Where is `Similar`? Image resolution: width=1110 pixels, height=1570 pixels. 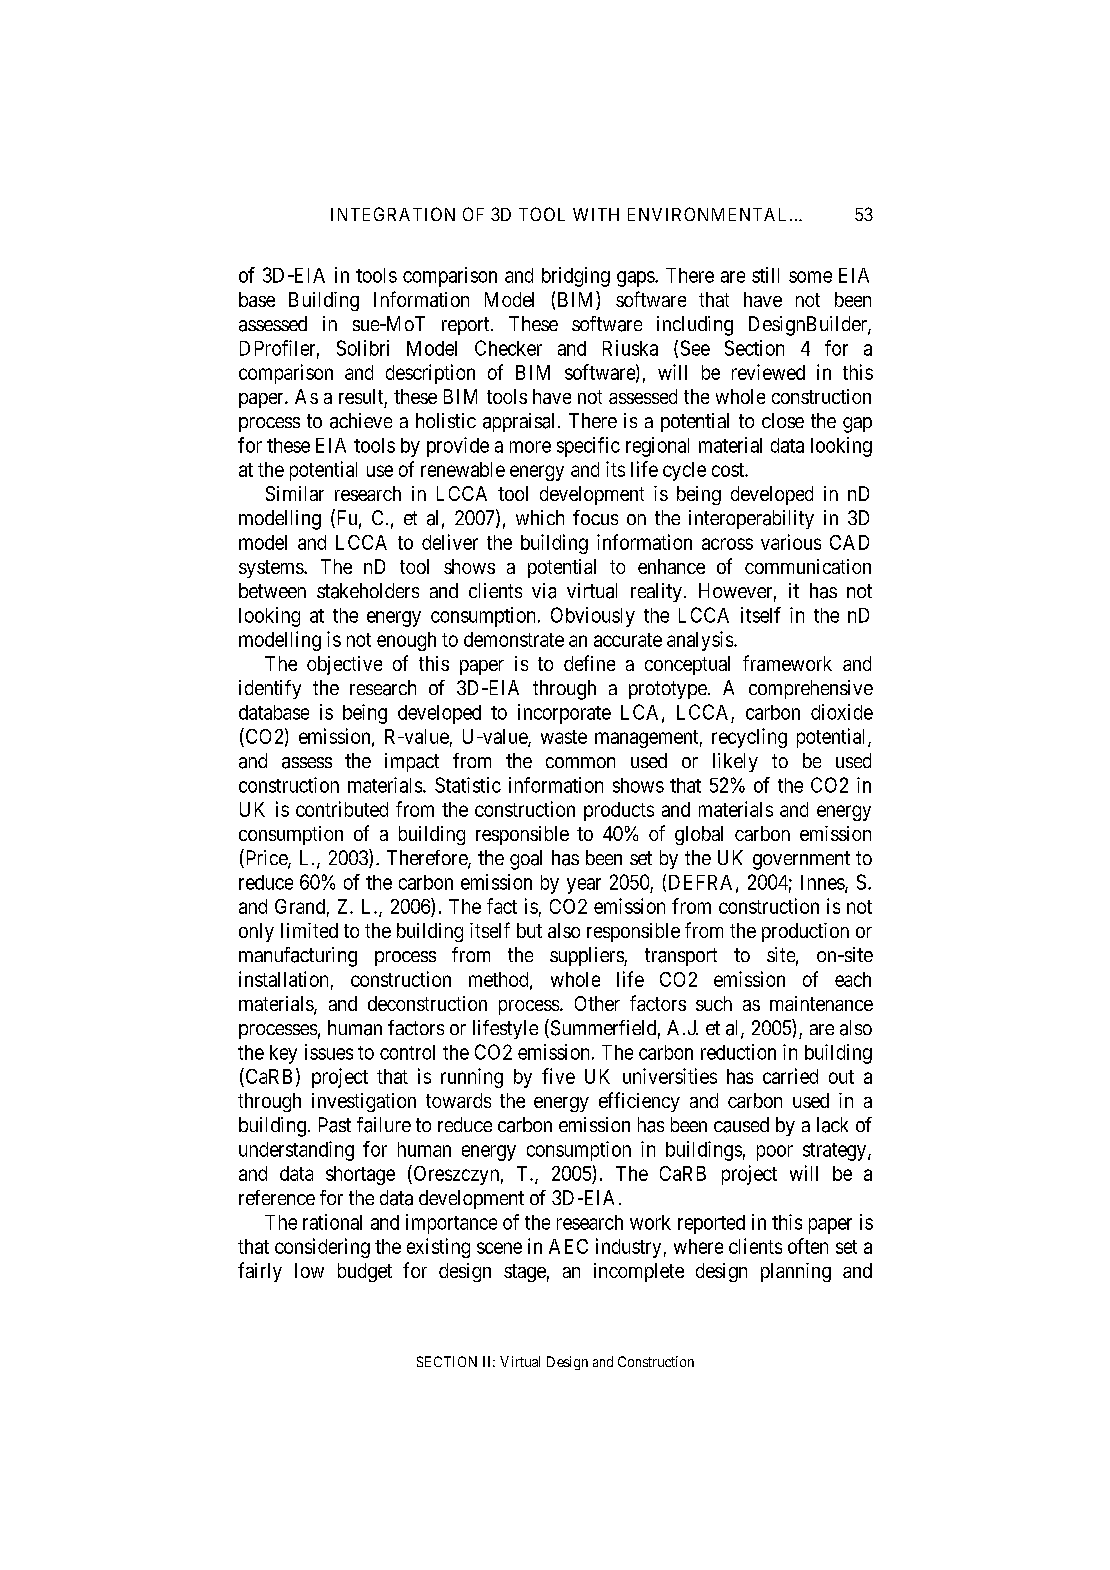 Similar is located at coordinates (295, 493).
